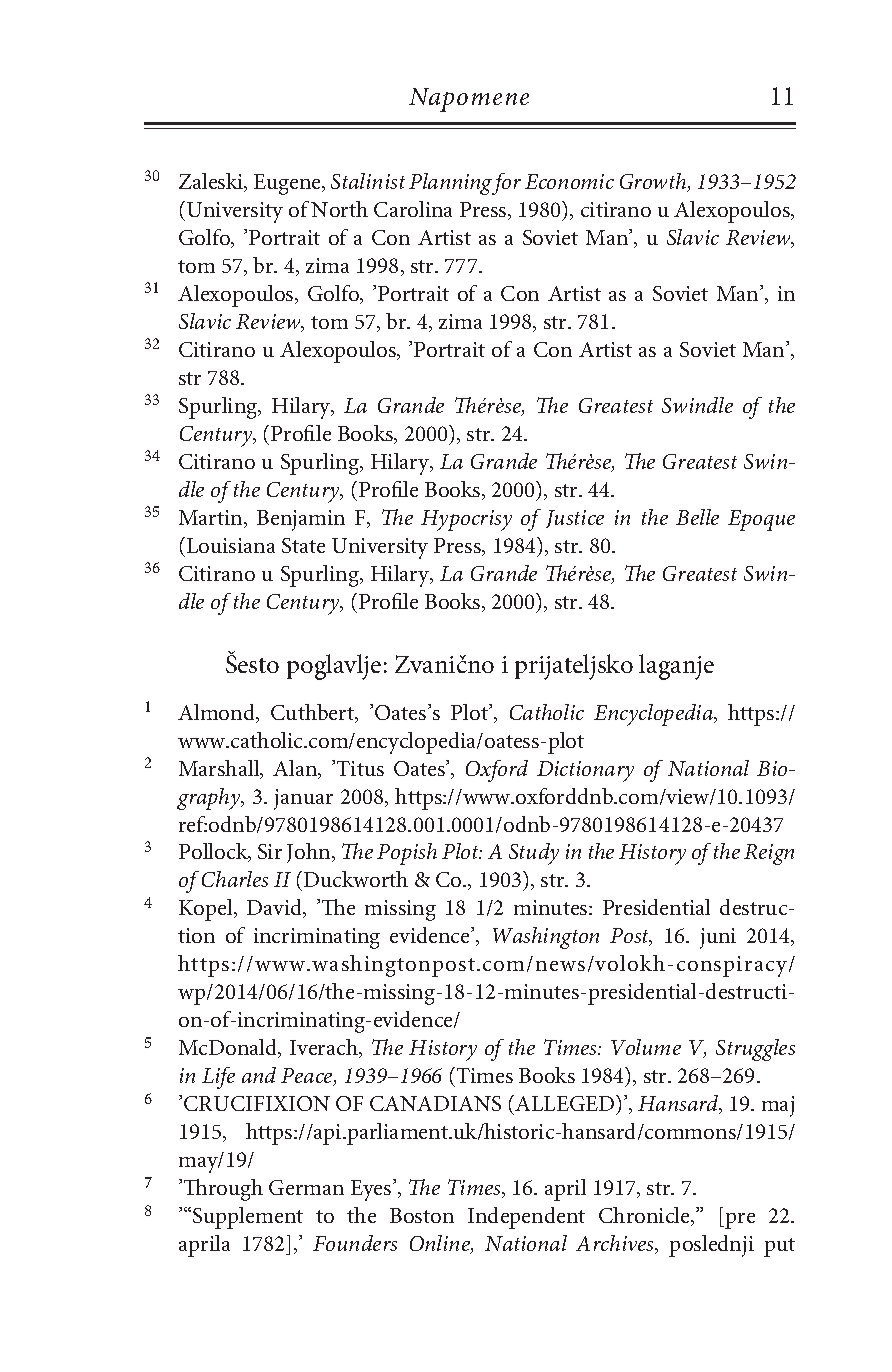  Describe the element at coordinates (769, 854) in the document. I see `Reign` at that location.
